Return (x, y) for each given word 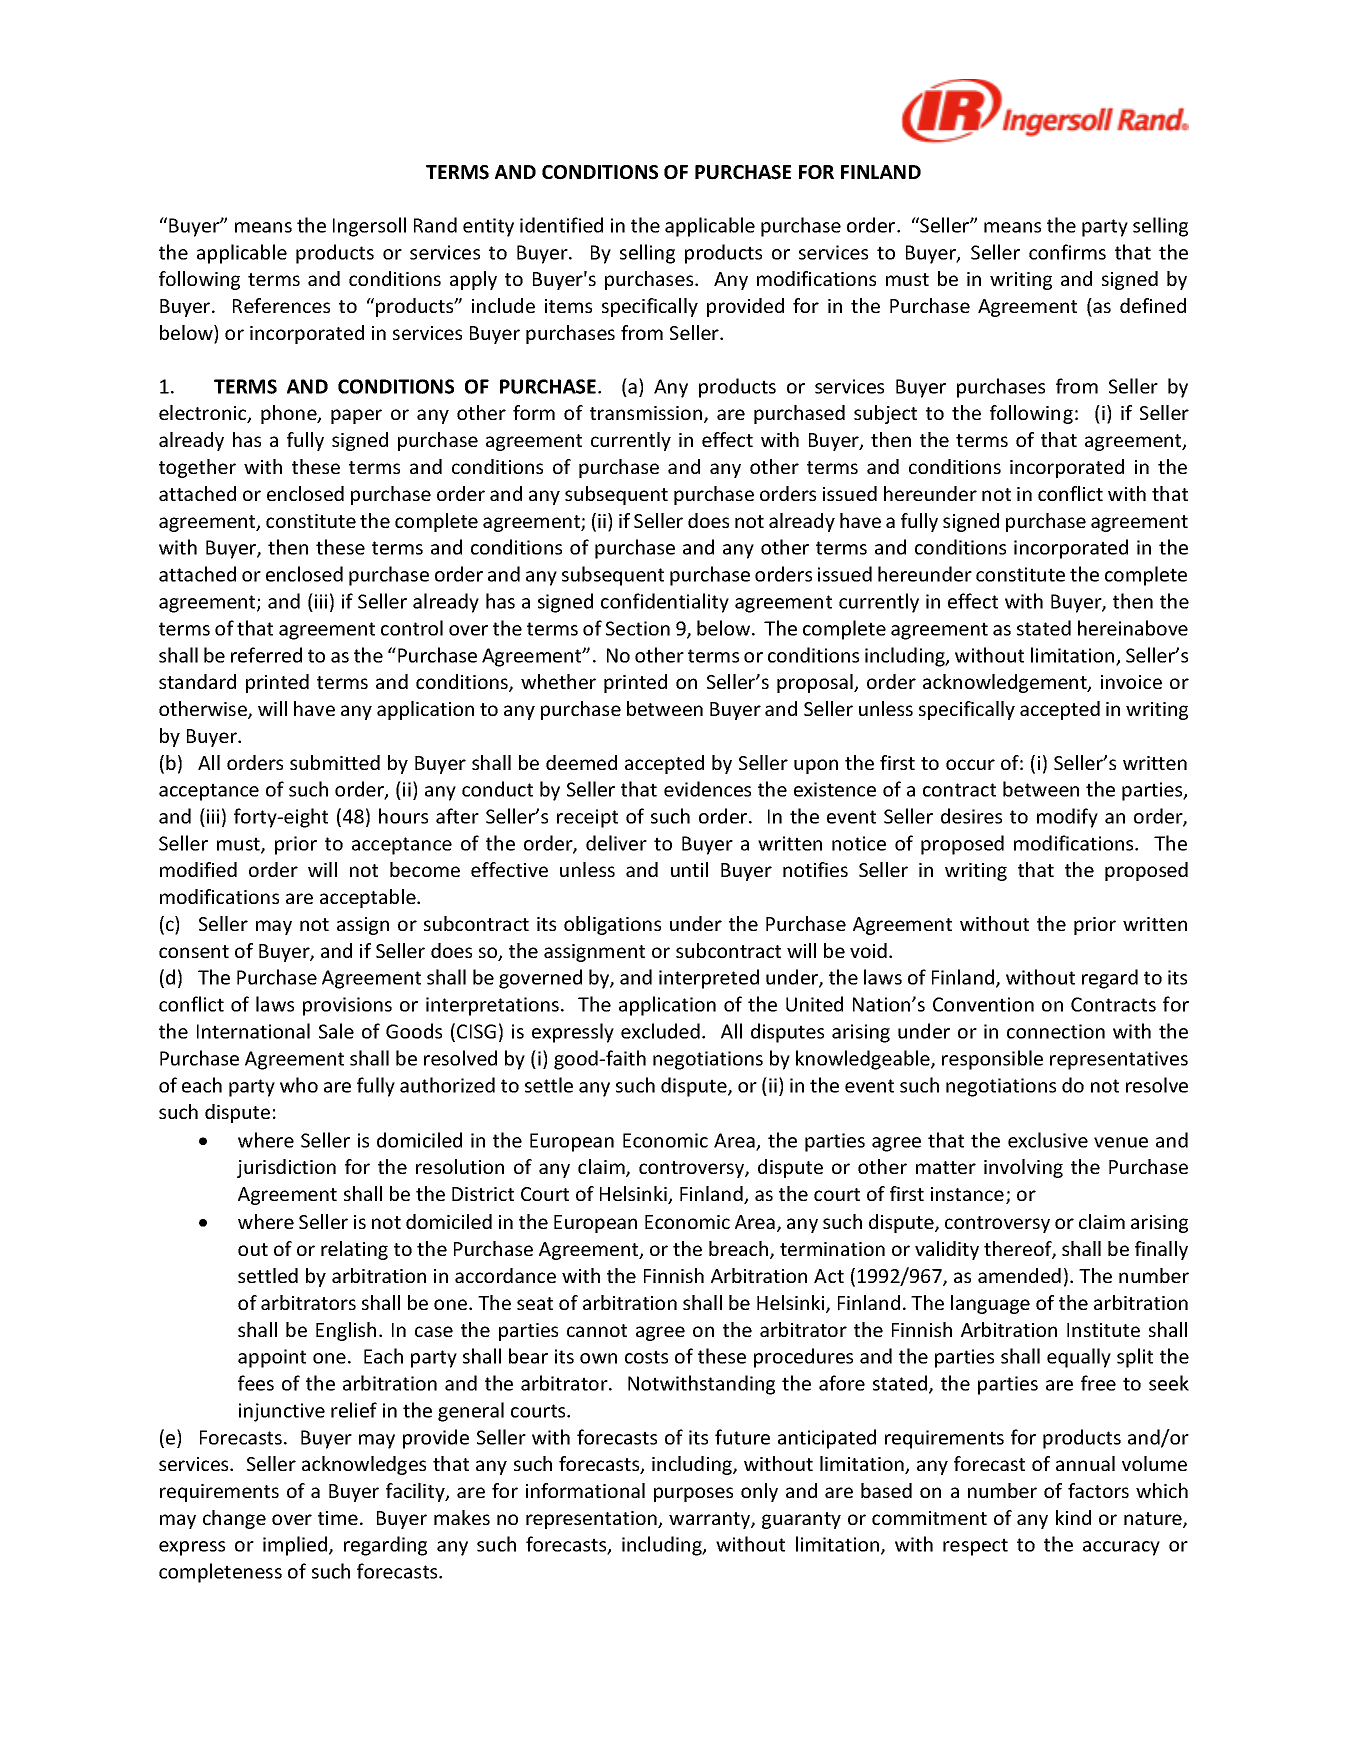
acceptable (369, 898)
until (689, 869)
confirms (1067, 252)
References (281, 305)
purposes (693, 1494)
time (338, 1518)
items (568, 306)
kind (1073, 1517)
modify (1067, 818)
